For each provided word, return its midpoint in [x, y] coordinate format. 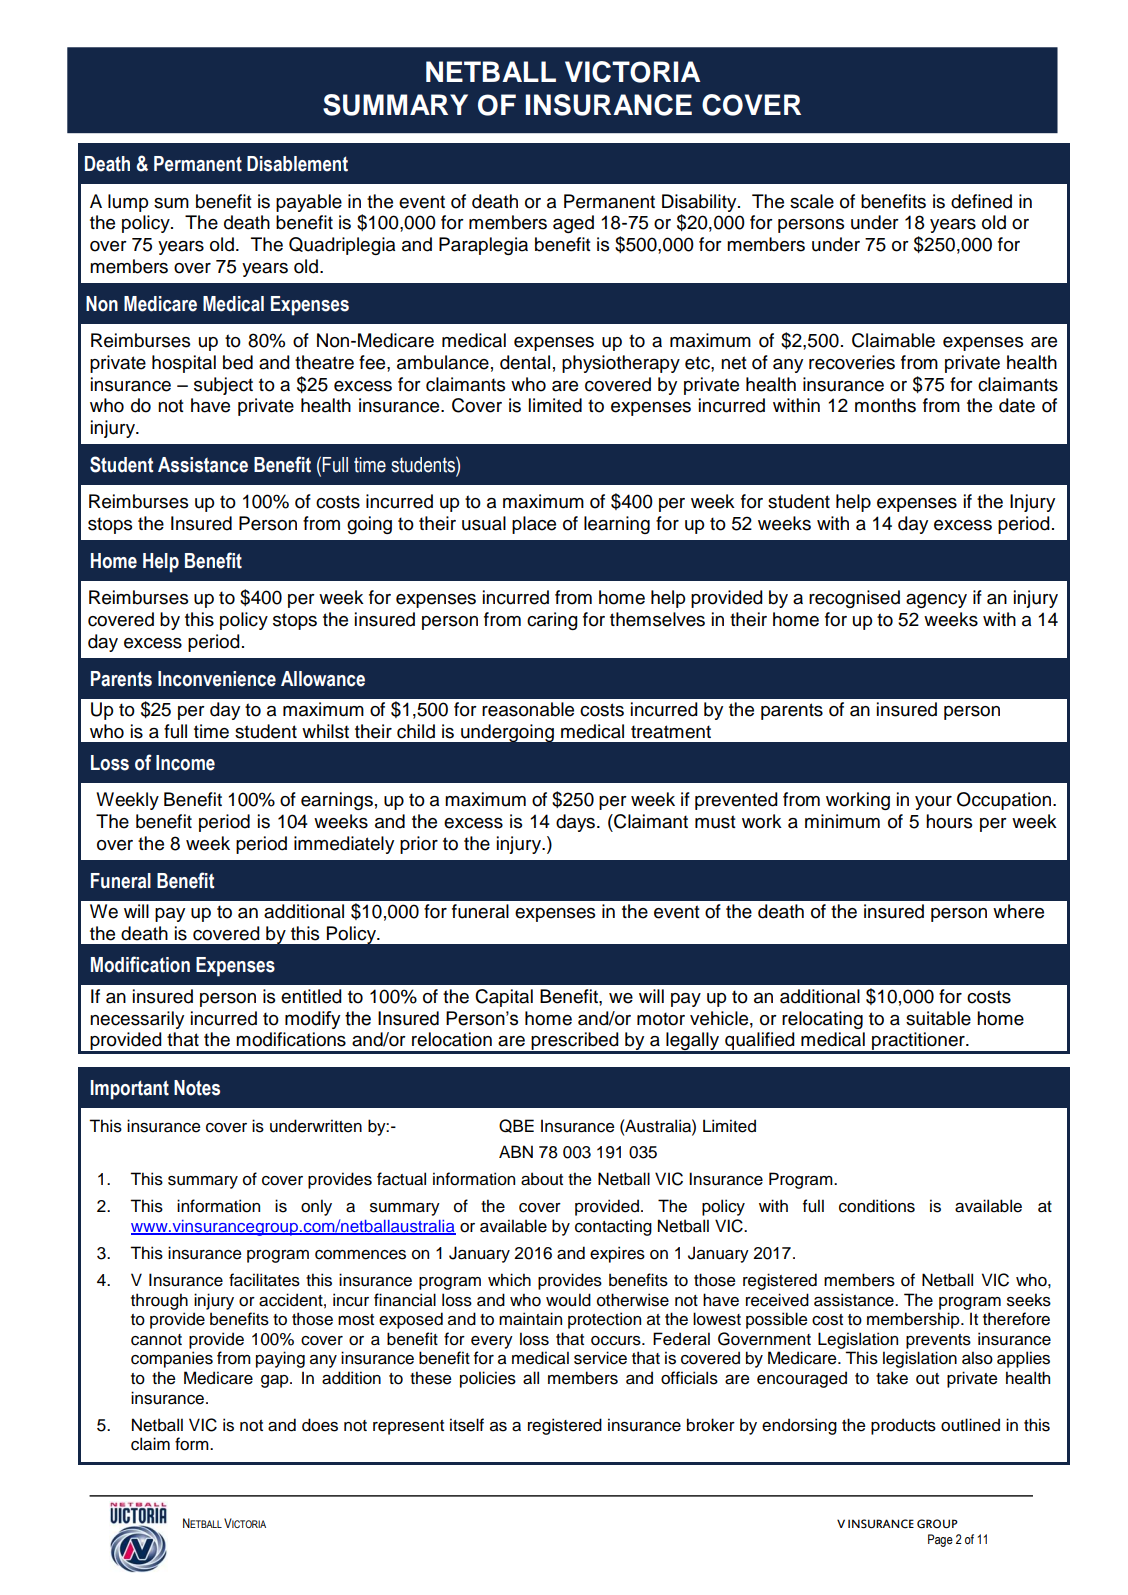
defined [981, 201]
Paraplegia [483, 246]
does [320, 1425]
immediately [344, 845]
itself [467, 1425]
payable [309, 203]
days [577, 823]
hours [949, 821]
